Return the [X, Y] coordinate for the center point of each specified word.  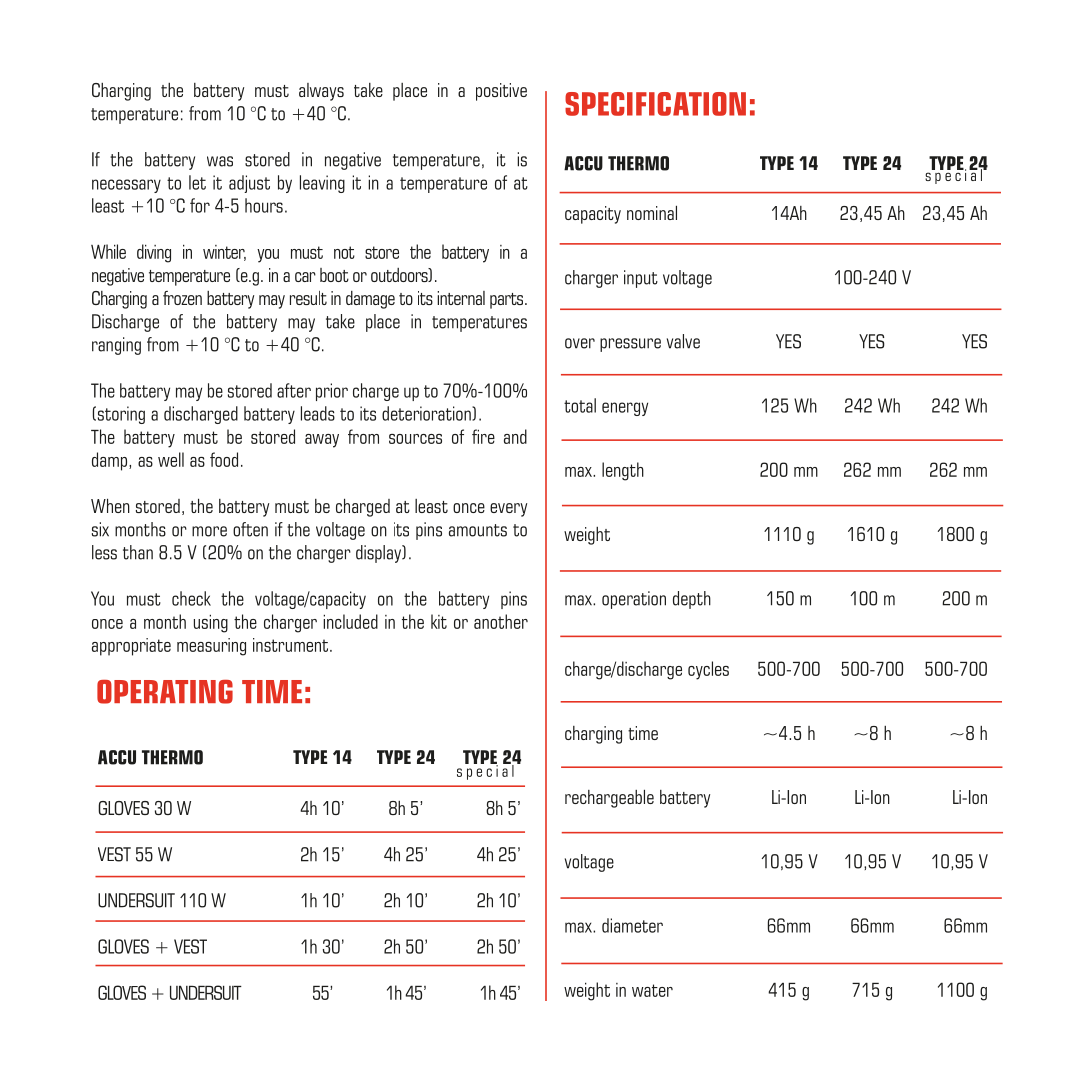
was [220, 161]
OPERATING [165, 692]
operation [634, 600]
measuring [211, 647]
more [209, 531]
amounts [478, 530]
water [652, 990]
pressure [630, 345]
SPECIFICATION [655, 104]
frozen [182, 298]
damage [370, 300]
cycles [708, 670]
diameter [632, 925]
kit [439, 621]
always [321, 92]
